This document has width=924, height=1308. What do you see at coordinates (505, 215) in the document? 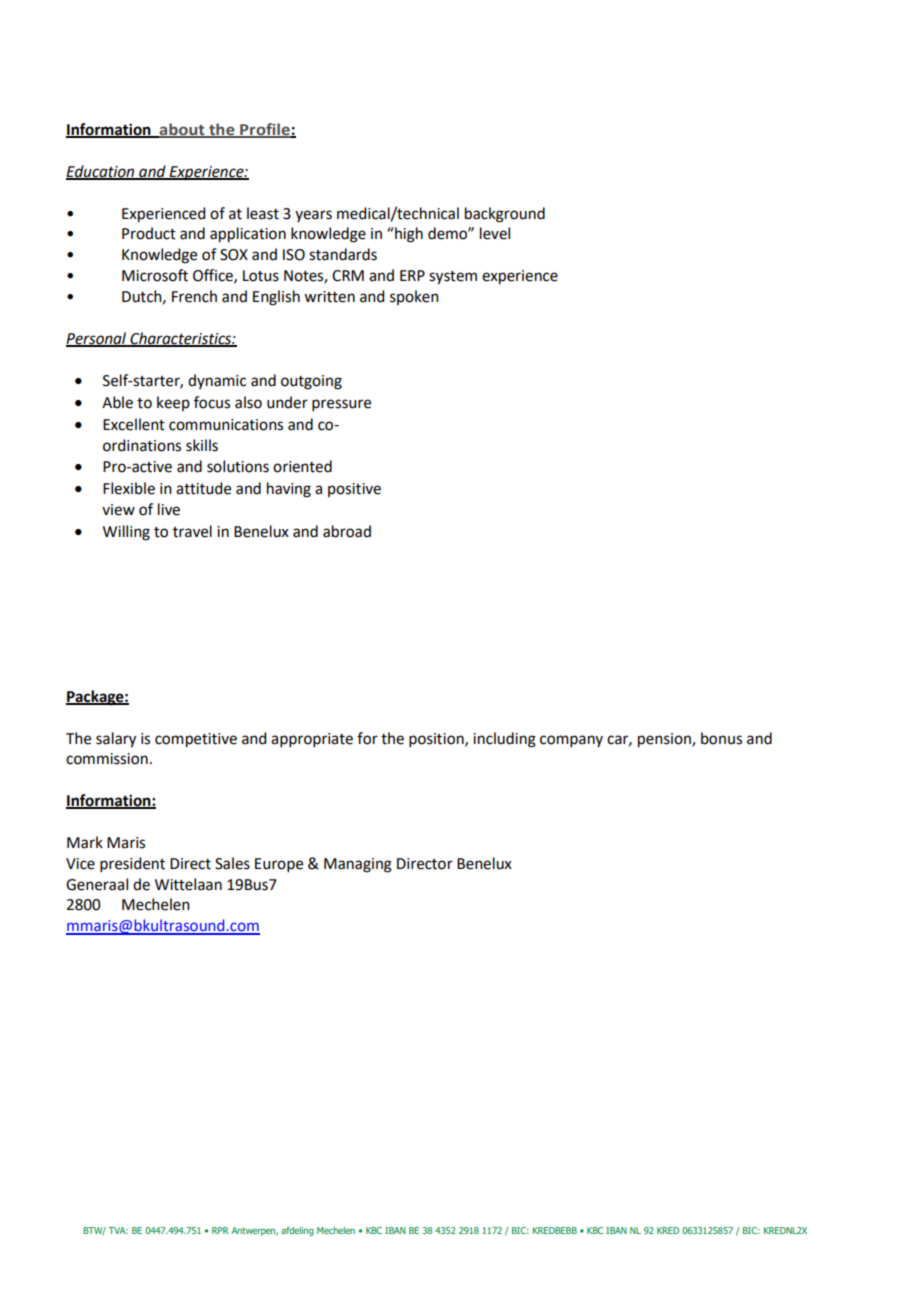
I see `background` at bounding box center [505, 215].
